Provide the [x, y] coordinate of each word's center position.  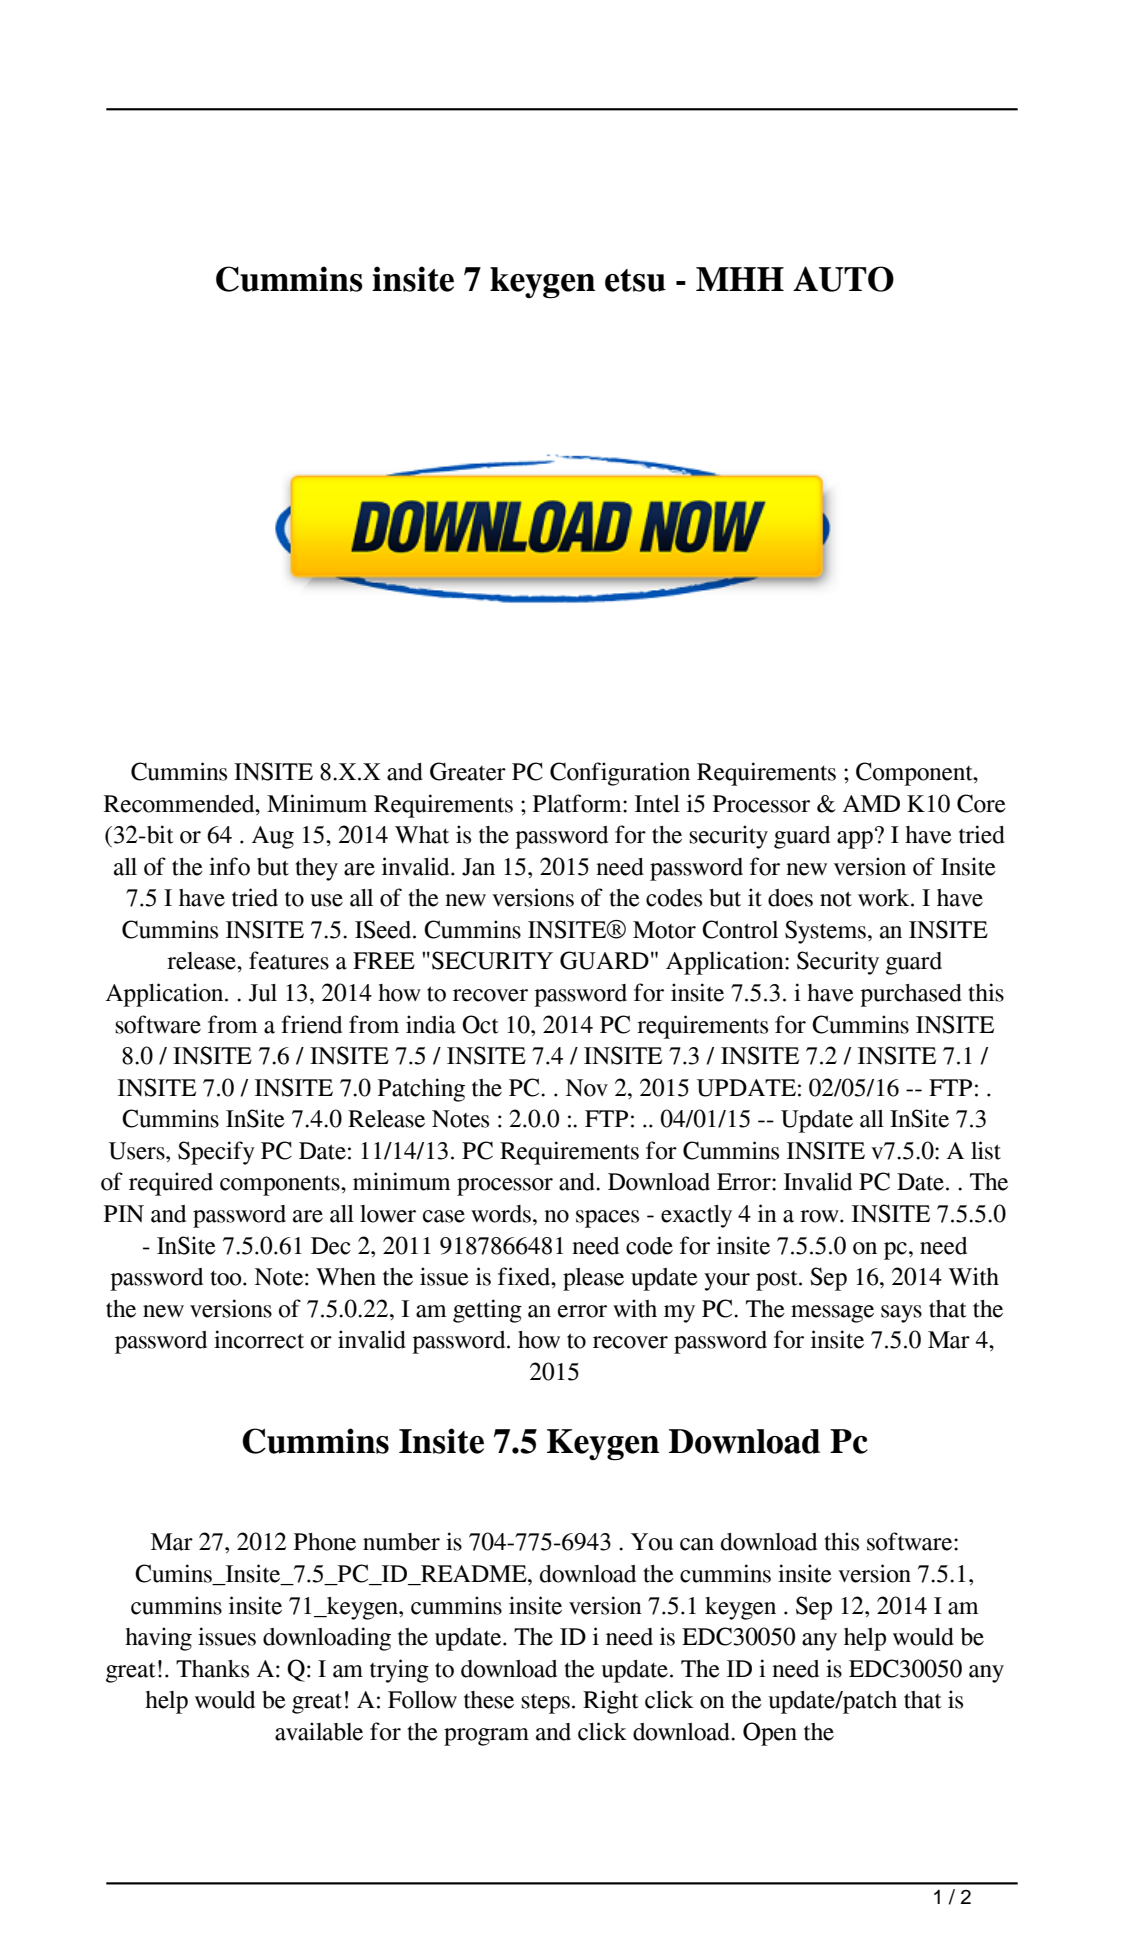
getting [487, 1311]
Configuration [620, 774]
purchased [911, 995]
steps [545, 1704]
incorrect [259, 1339]
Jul [263, 993]
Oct [480, 1024]
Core [981, 803]
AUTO [843, 279]
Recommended [180, 804]
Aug [273, 837]
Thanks [212, 1669]
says [901, 1314]
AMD [871, 803]
